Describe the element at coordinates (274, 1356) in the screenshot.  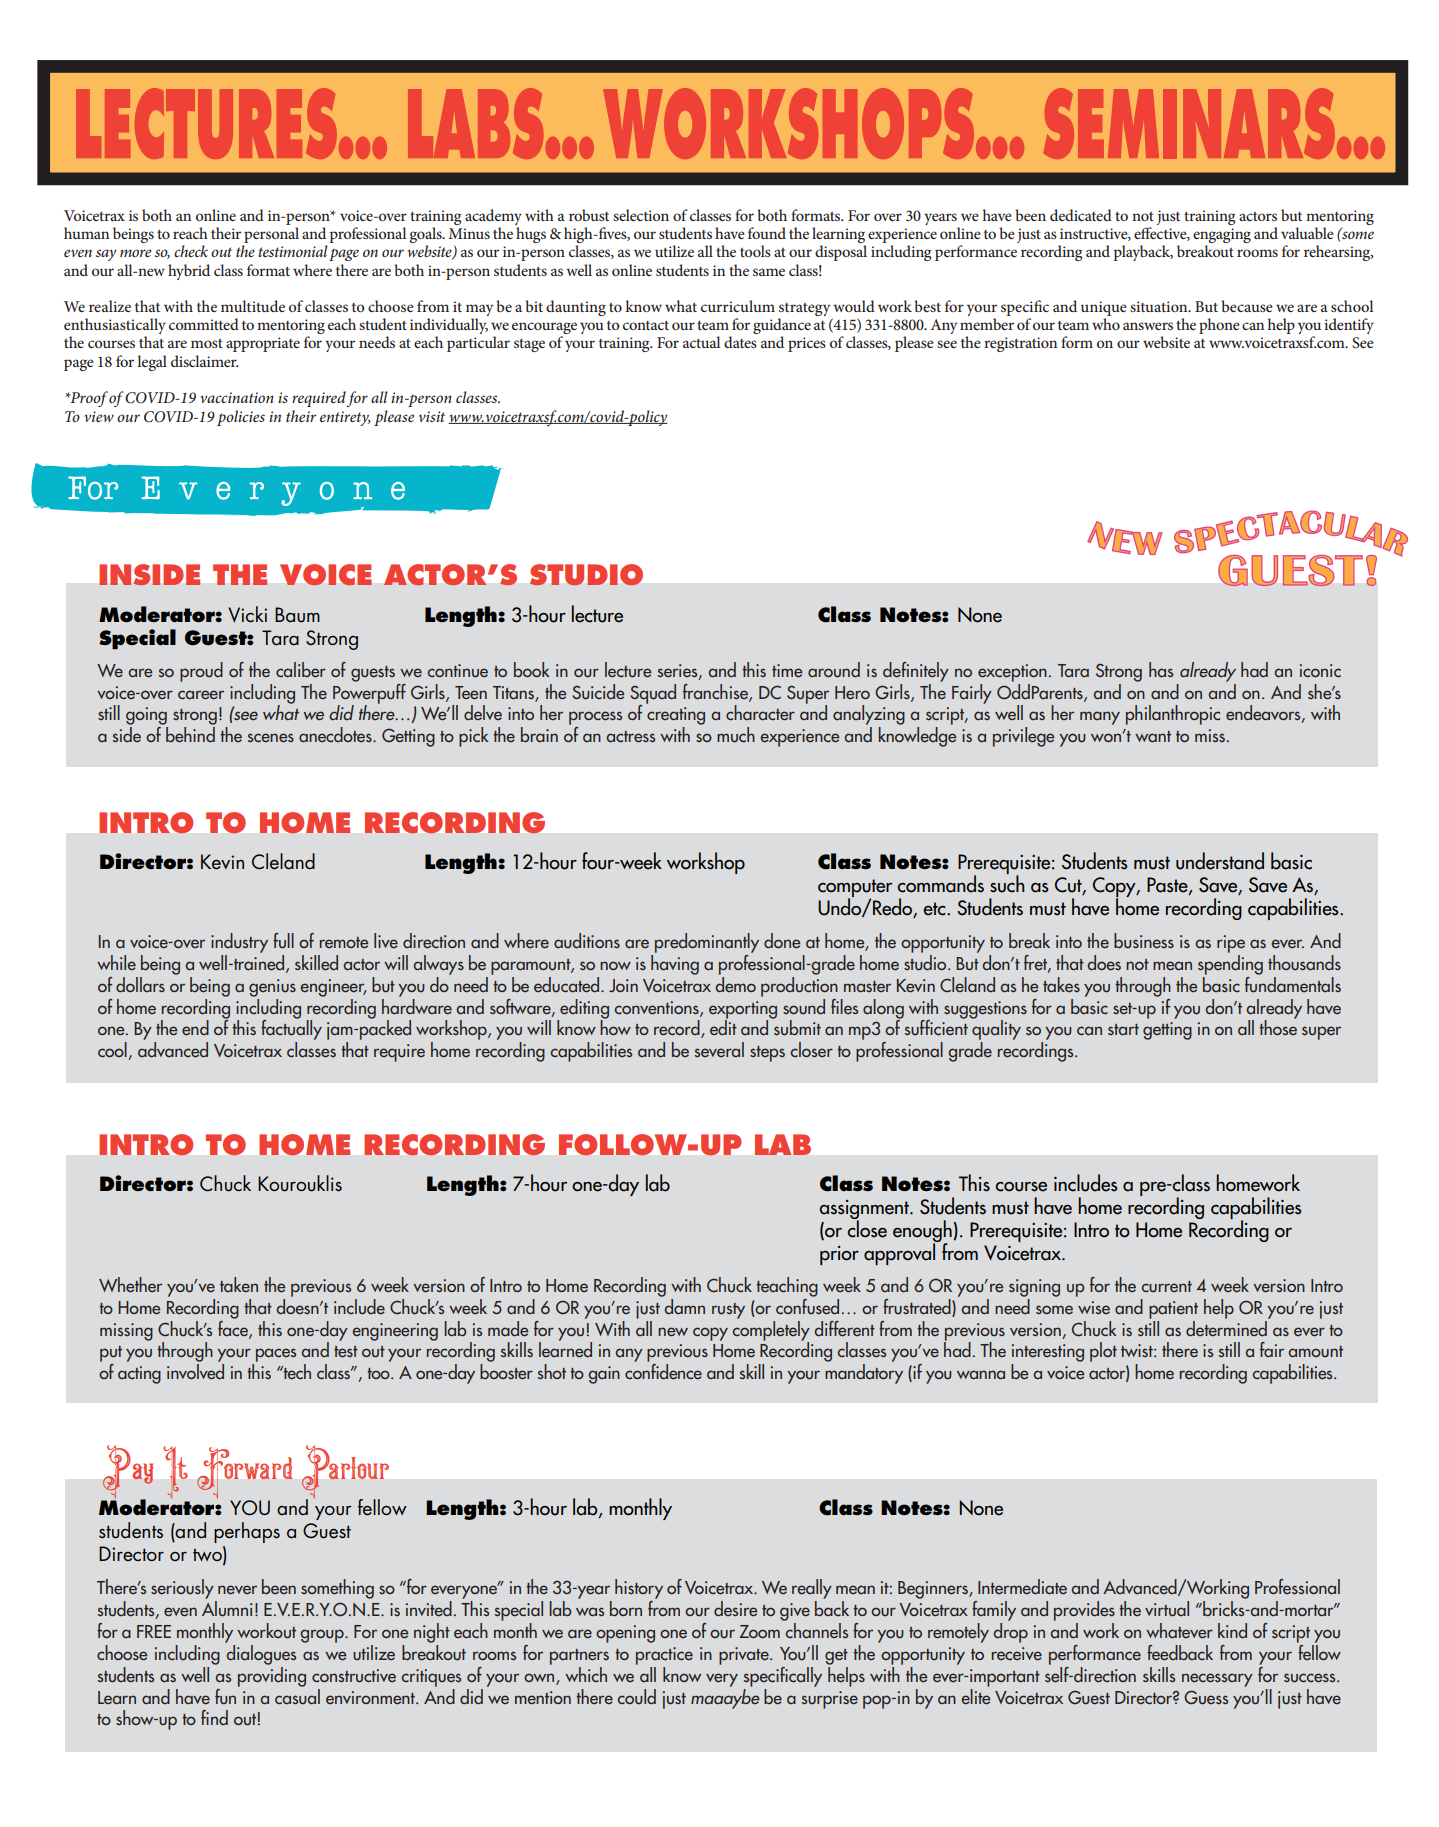
I see `paces` at that location.
